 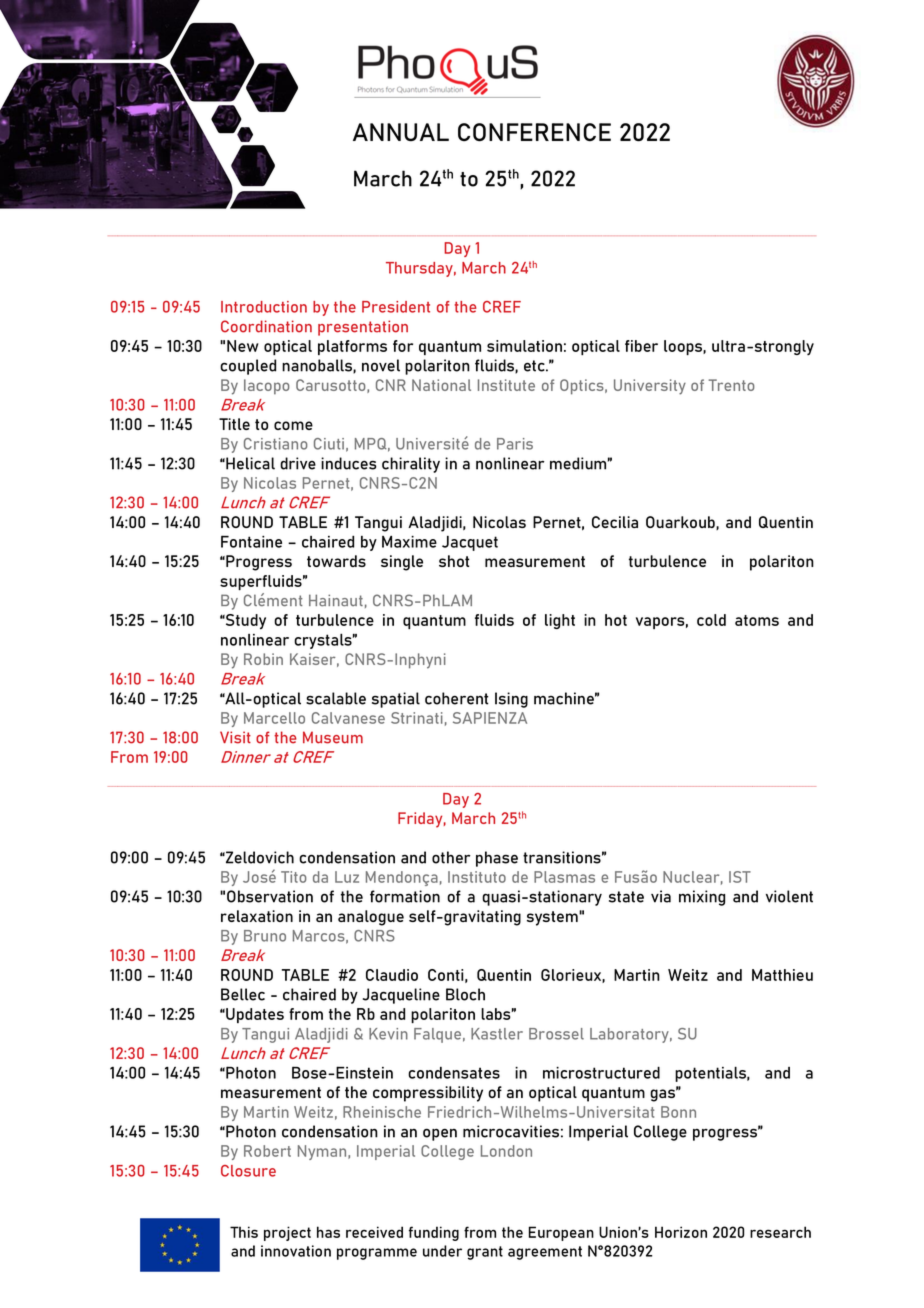 I want to click on scalable, so click(x=336, y=698).
